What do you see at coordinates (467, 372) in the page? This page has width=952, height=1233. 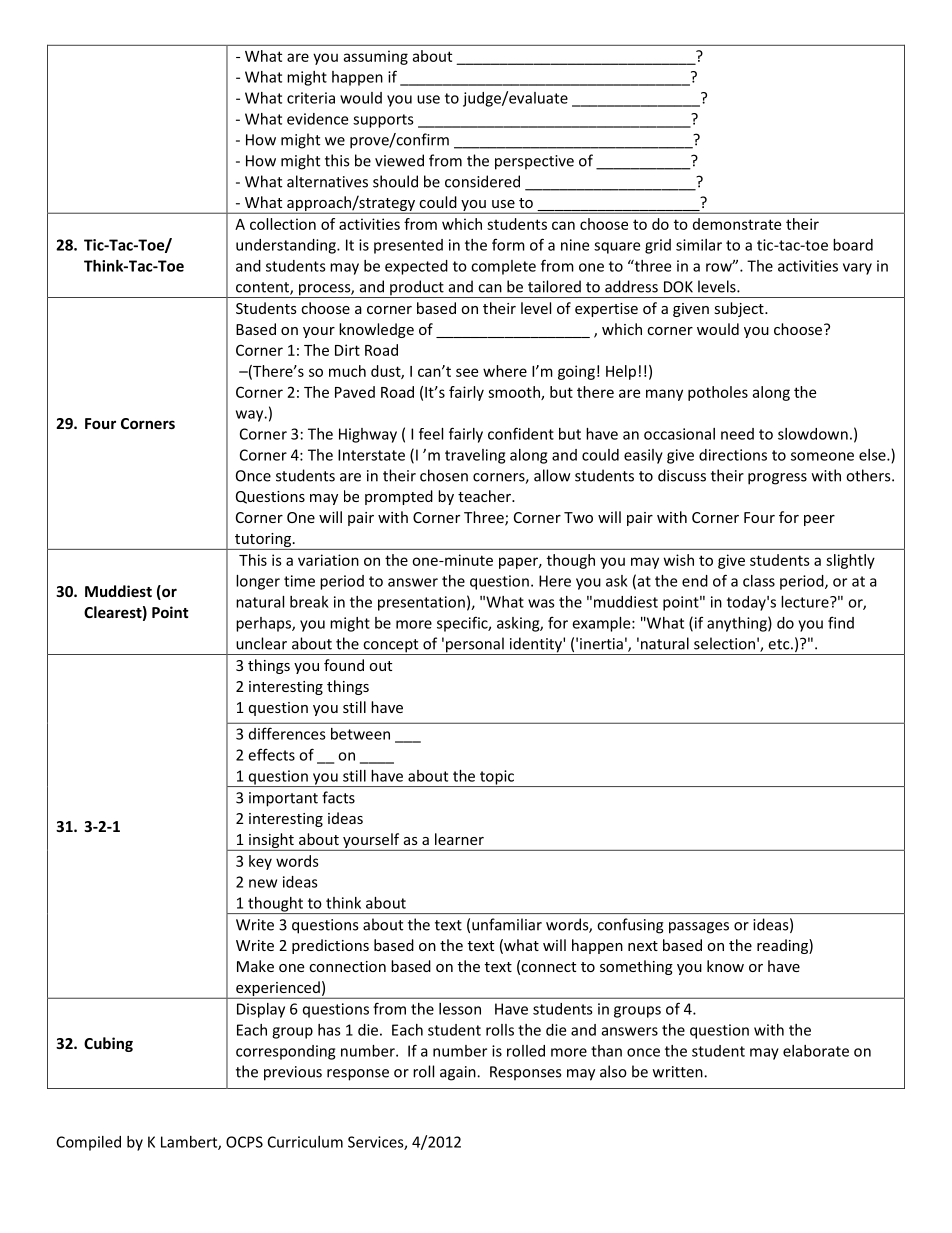 I see `see` at bounding box center [467, 372].
